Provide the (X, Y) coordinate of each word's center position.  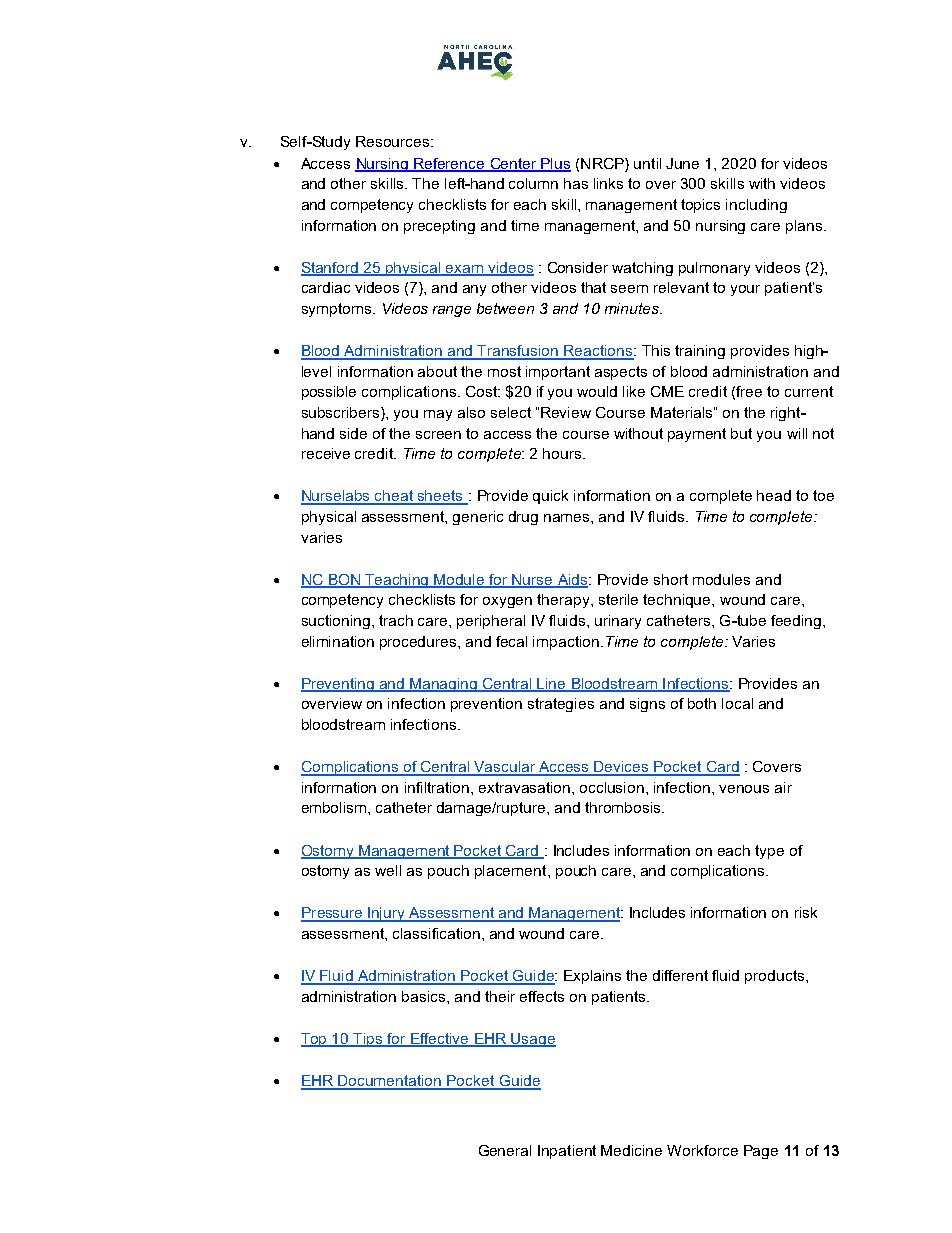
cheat (395, 497)
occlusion (612, 787)
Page (761, 1152)
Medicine (631, 1150)
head (774, 495)
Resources (394, 141)
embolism (335, 807)
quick (550, 497)
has (576, 183)
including (756, 206)
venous (744, 789)
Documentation (390, 1082)
